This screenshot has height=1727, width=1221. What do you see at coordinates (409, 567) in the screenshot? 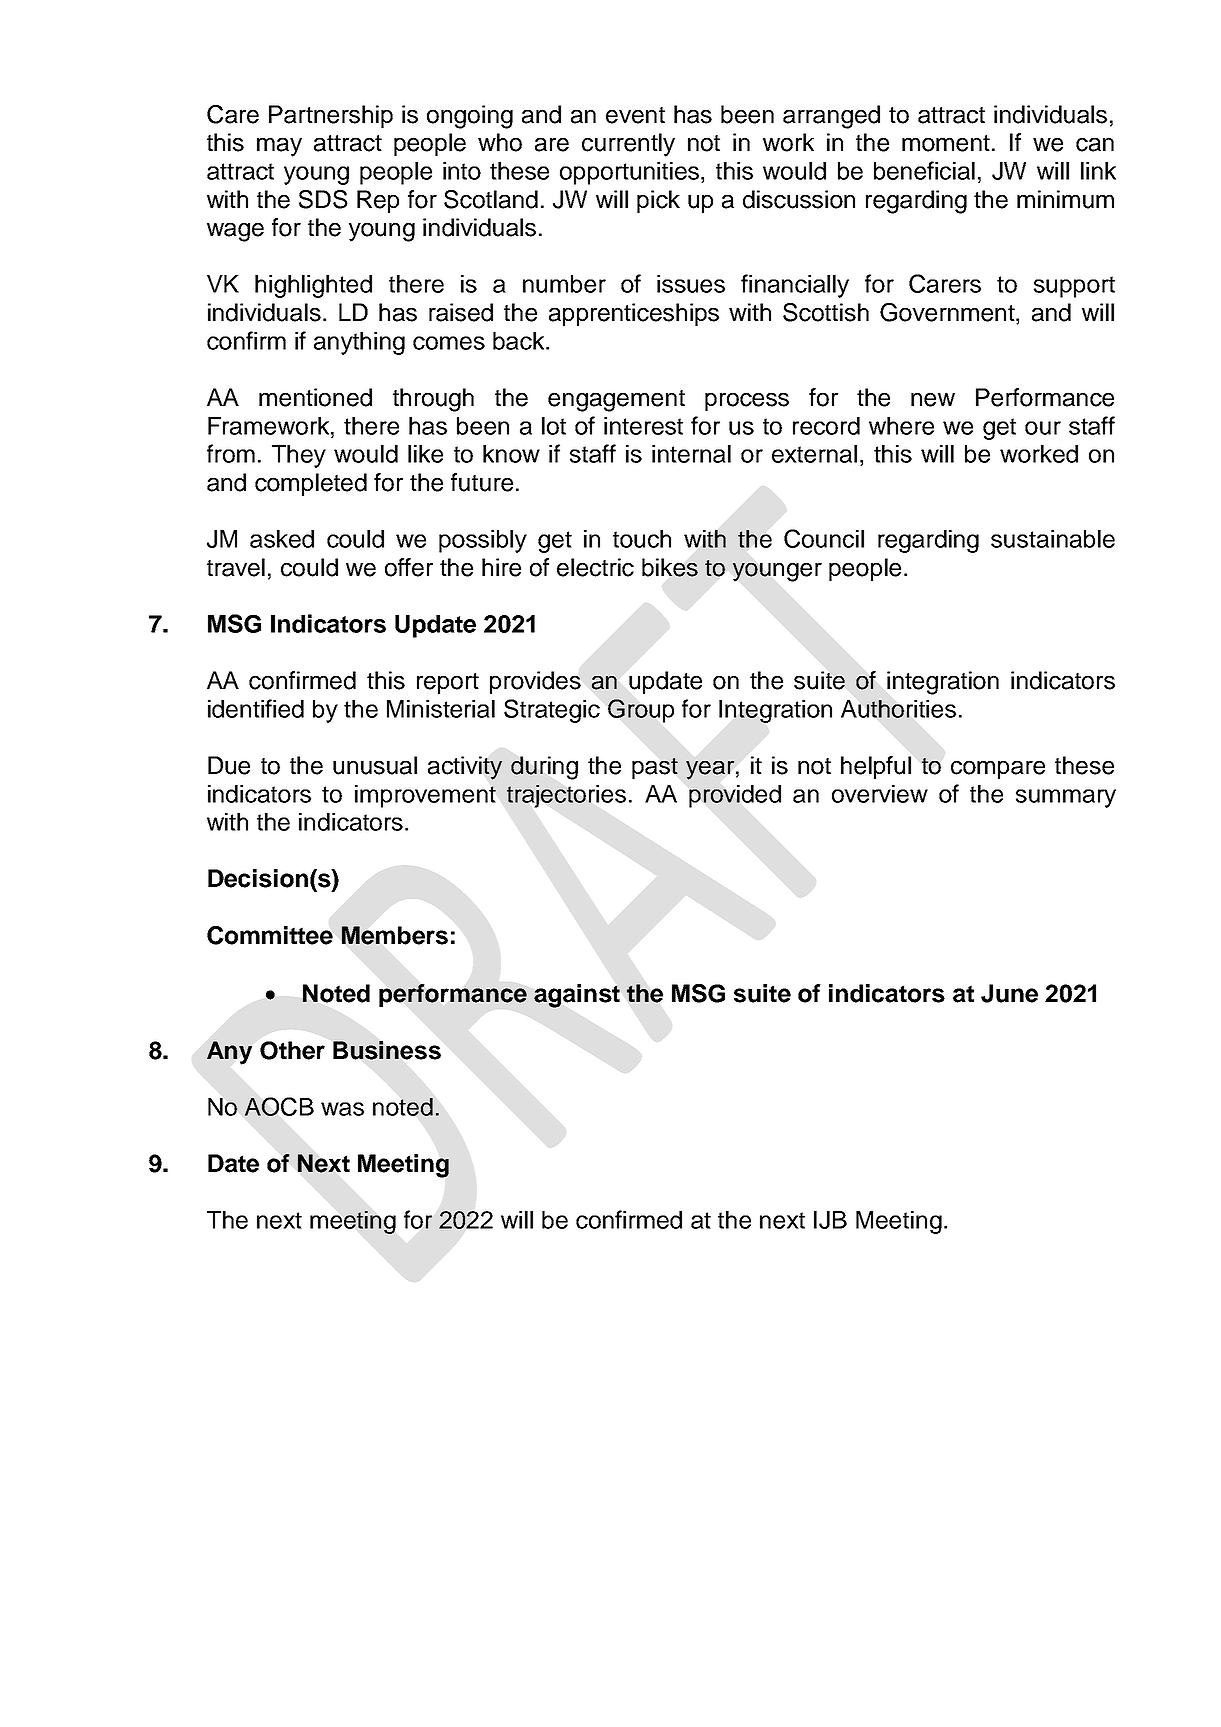
I see `offer` at bounding box center [409, 567].
